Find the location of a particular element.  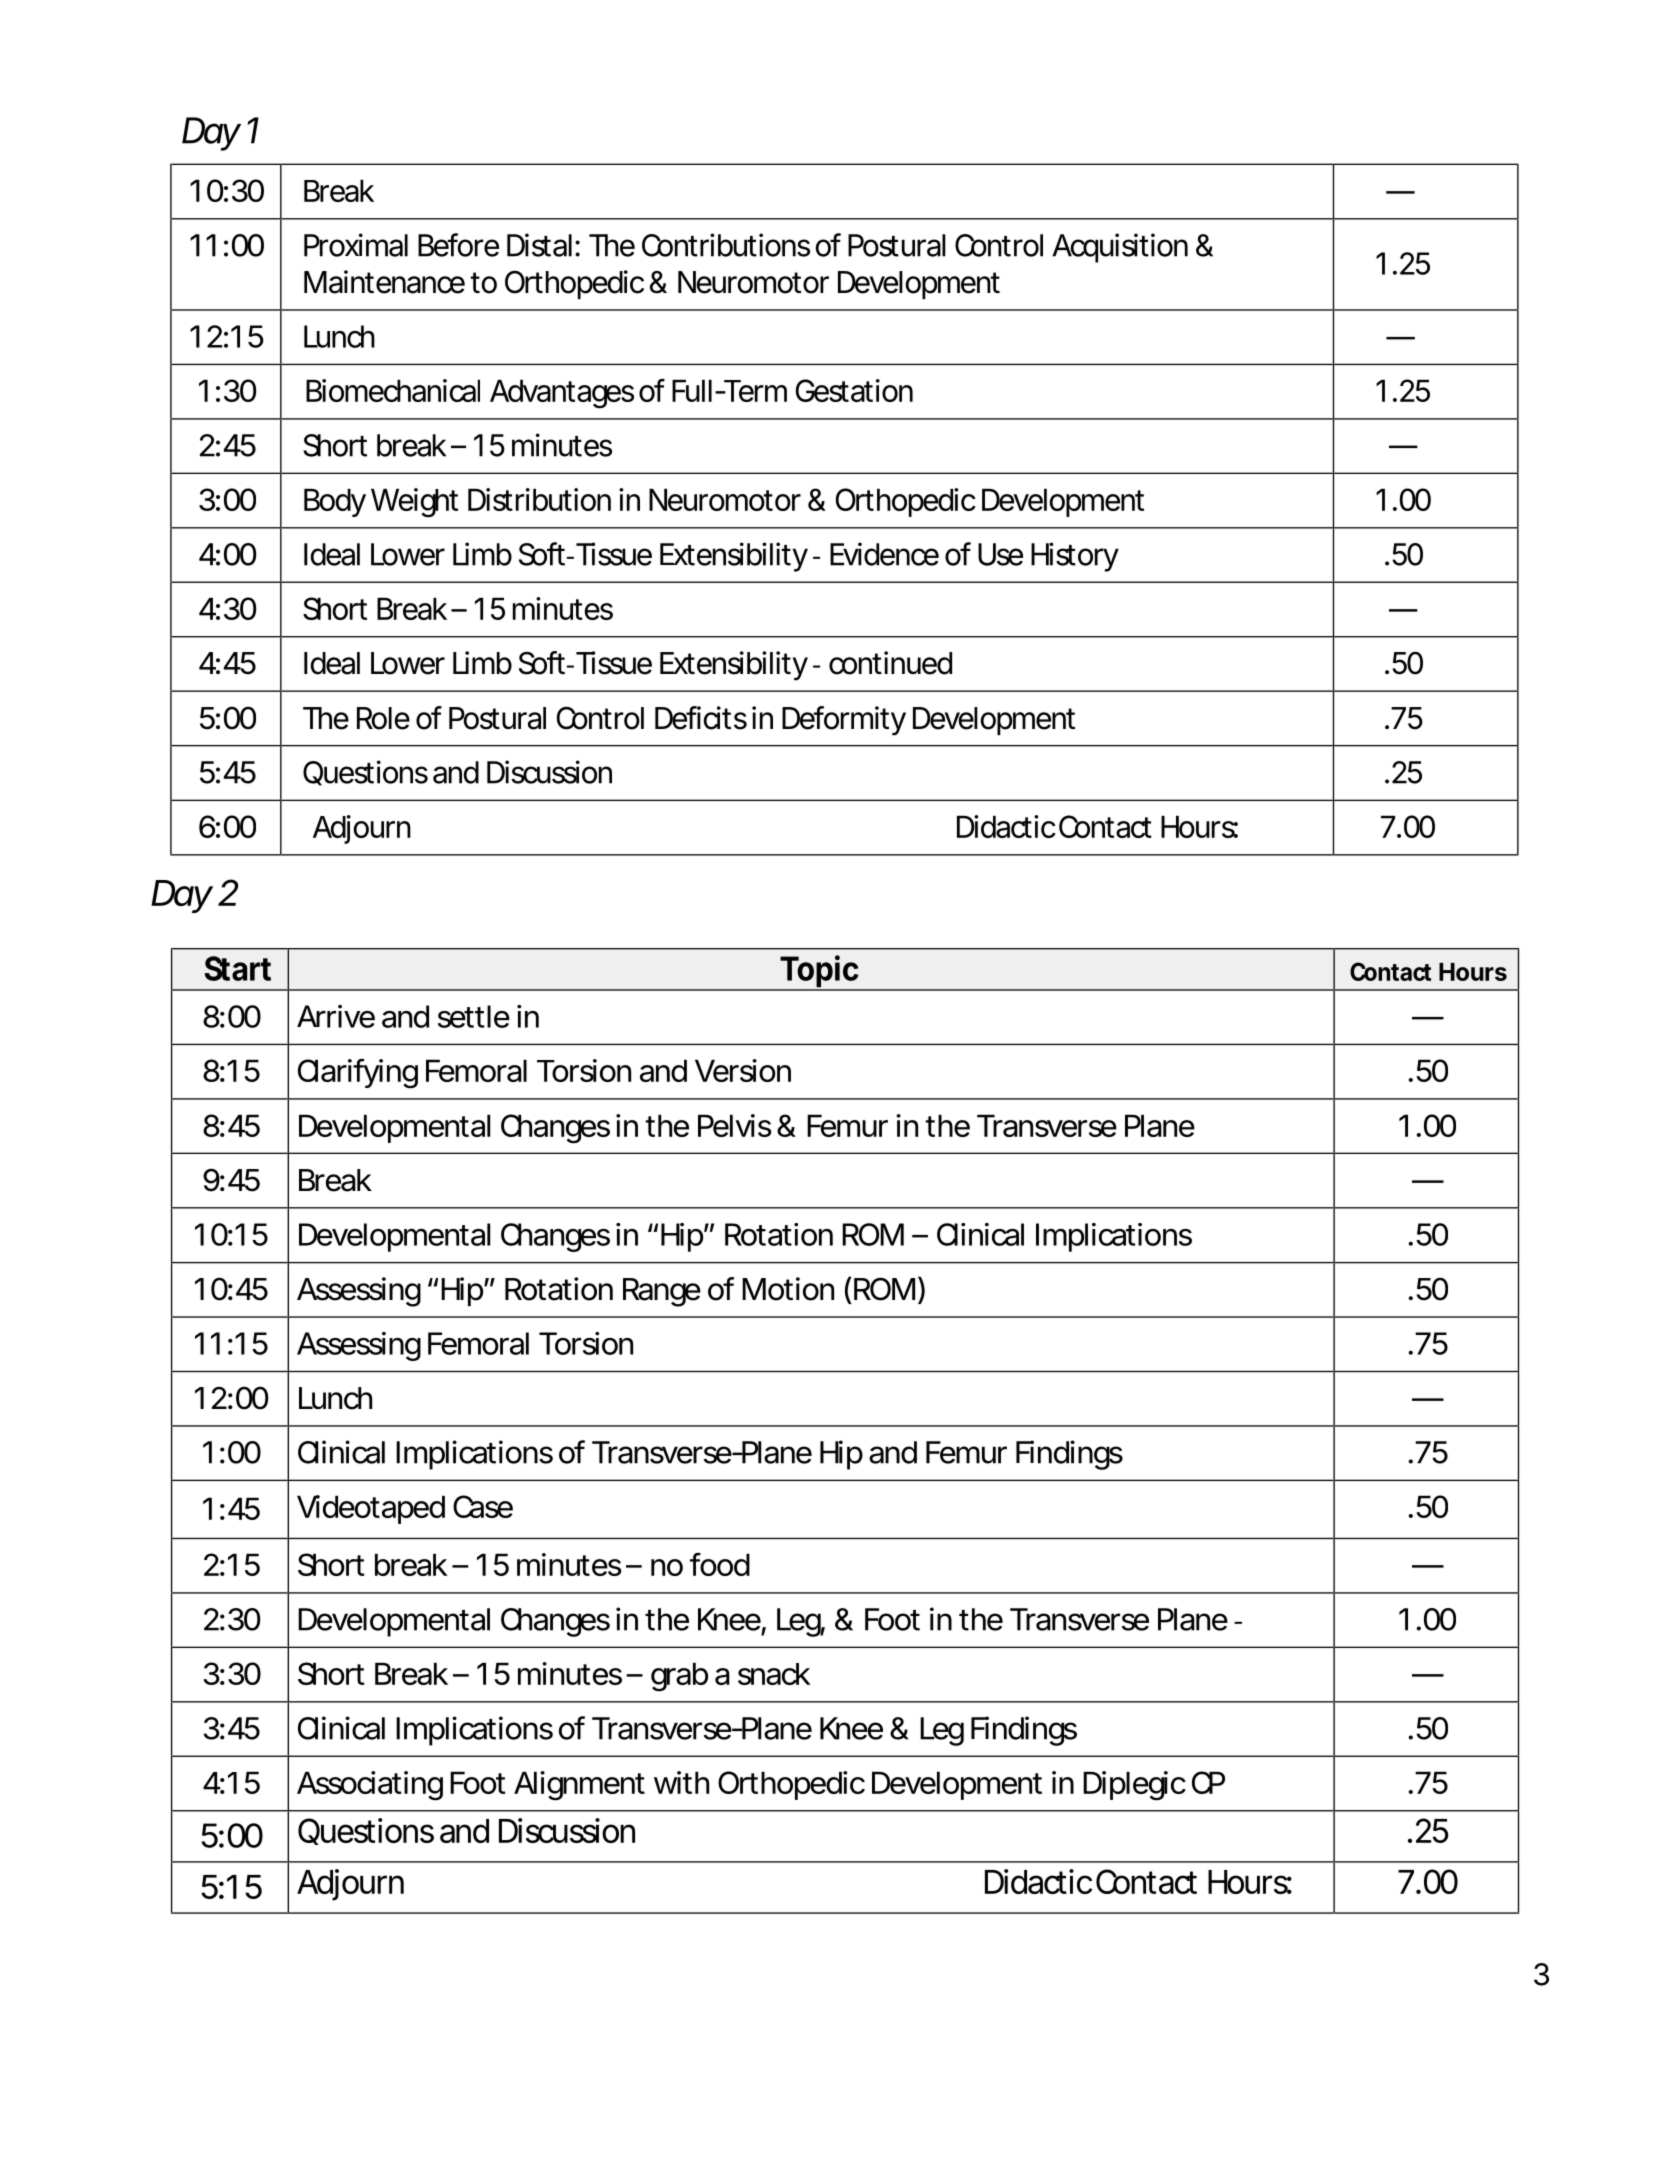

snack is located at coordinates (774, 1674).
